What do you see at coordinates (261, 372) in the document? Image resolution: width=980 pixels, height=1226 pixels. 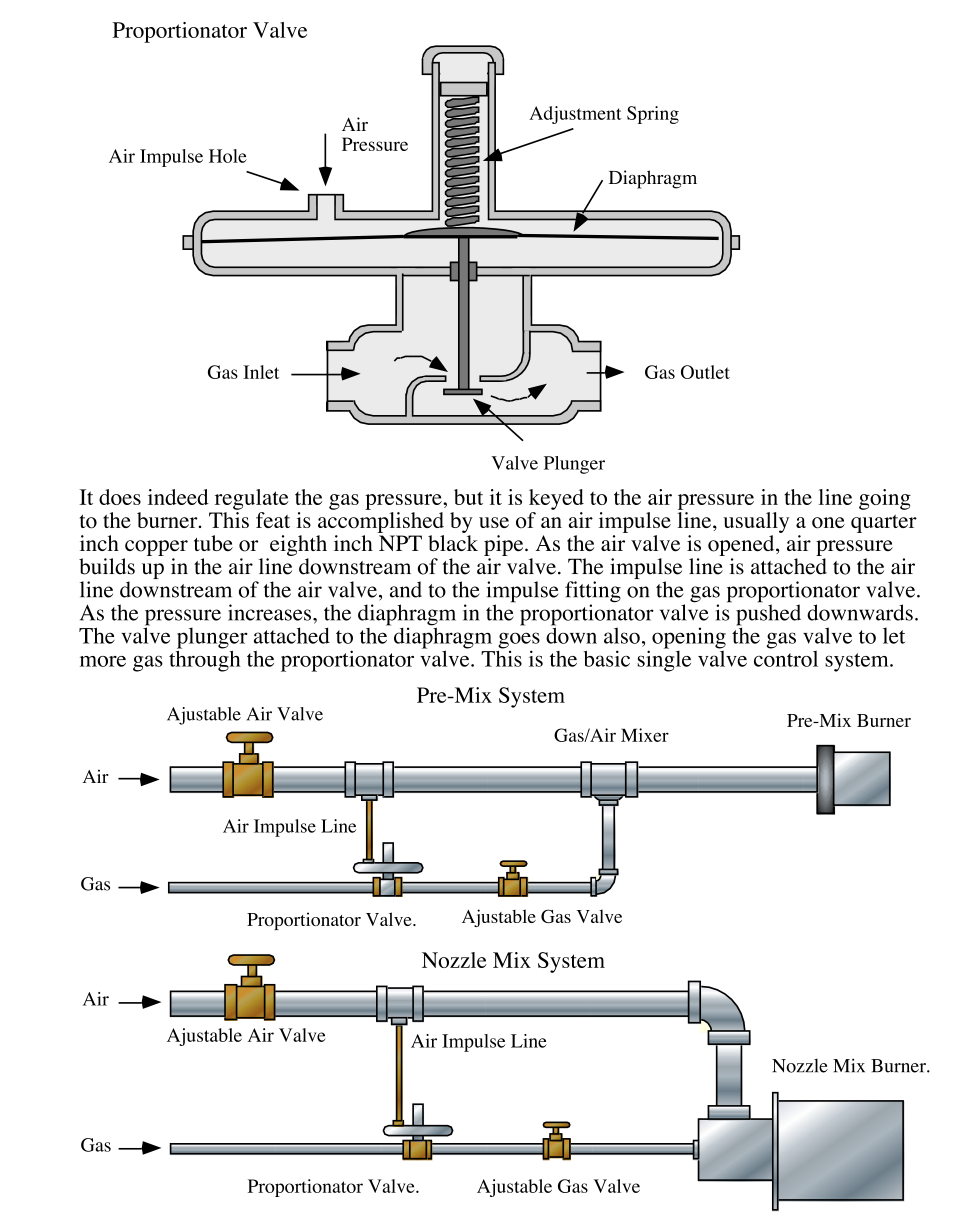 I see `Inlet` at bounding box center [261, 372].
